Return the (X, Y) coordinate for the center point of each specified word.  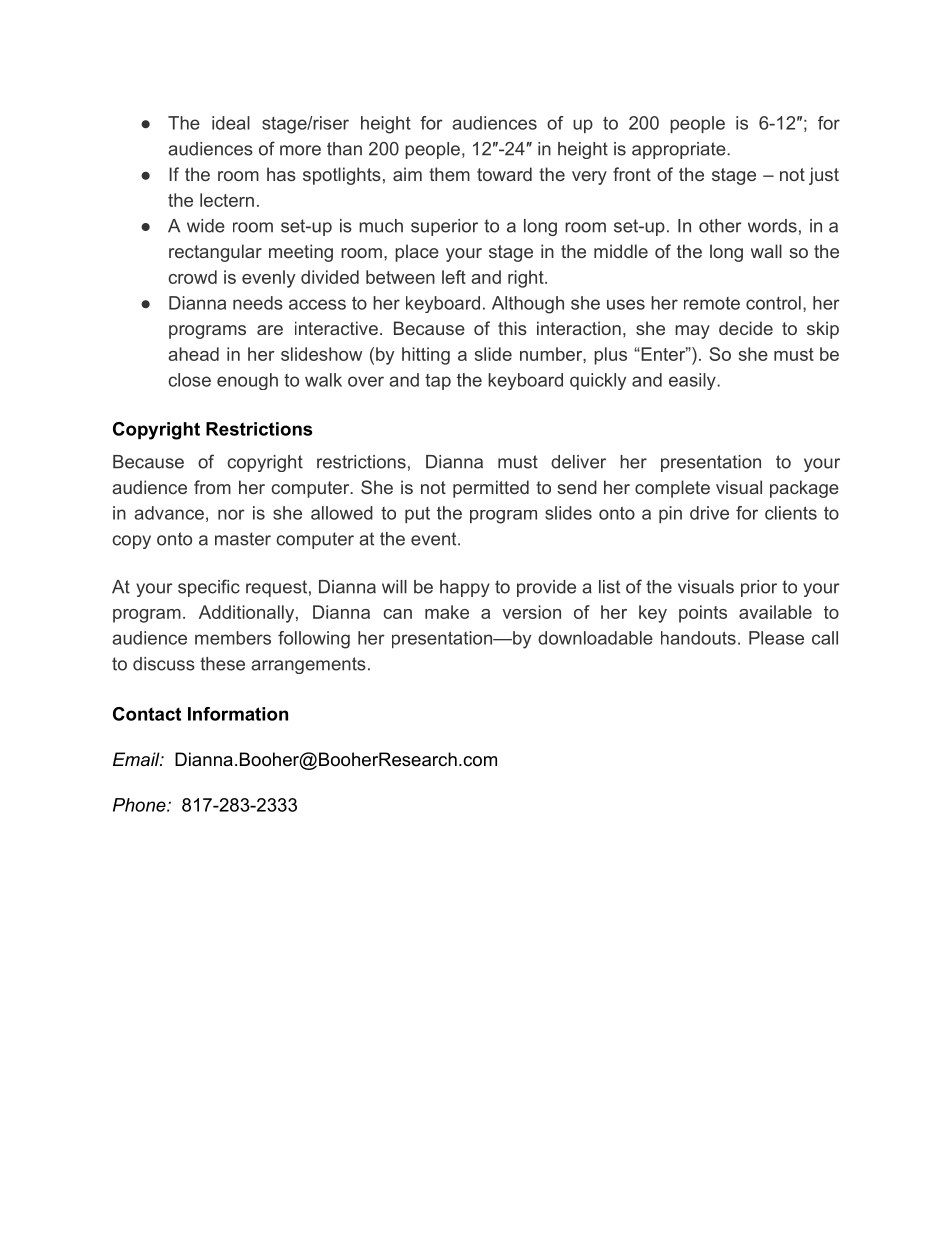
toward (504, 174)
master (243, 539)
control (773, 303)
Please (776, 638)
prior (759, 588)
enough (247, 381)
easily (693, 381)
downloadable (595, 638)
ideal (231, 123)
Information (238, 714)
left (454, 277)
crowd (193, 277)
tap (438, 382)
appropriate (679, 150)
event (435, 539)
